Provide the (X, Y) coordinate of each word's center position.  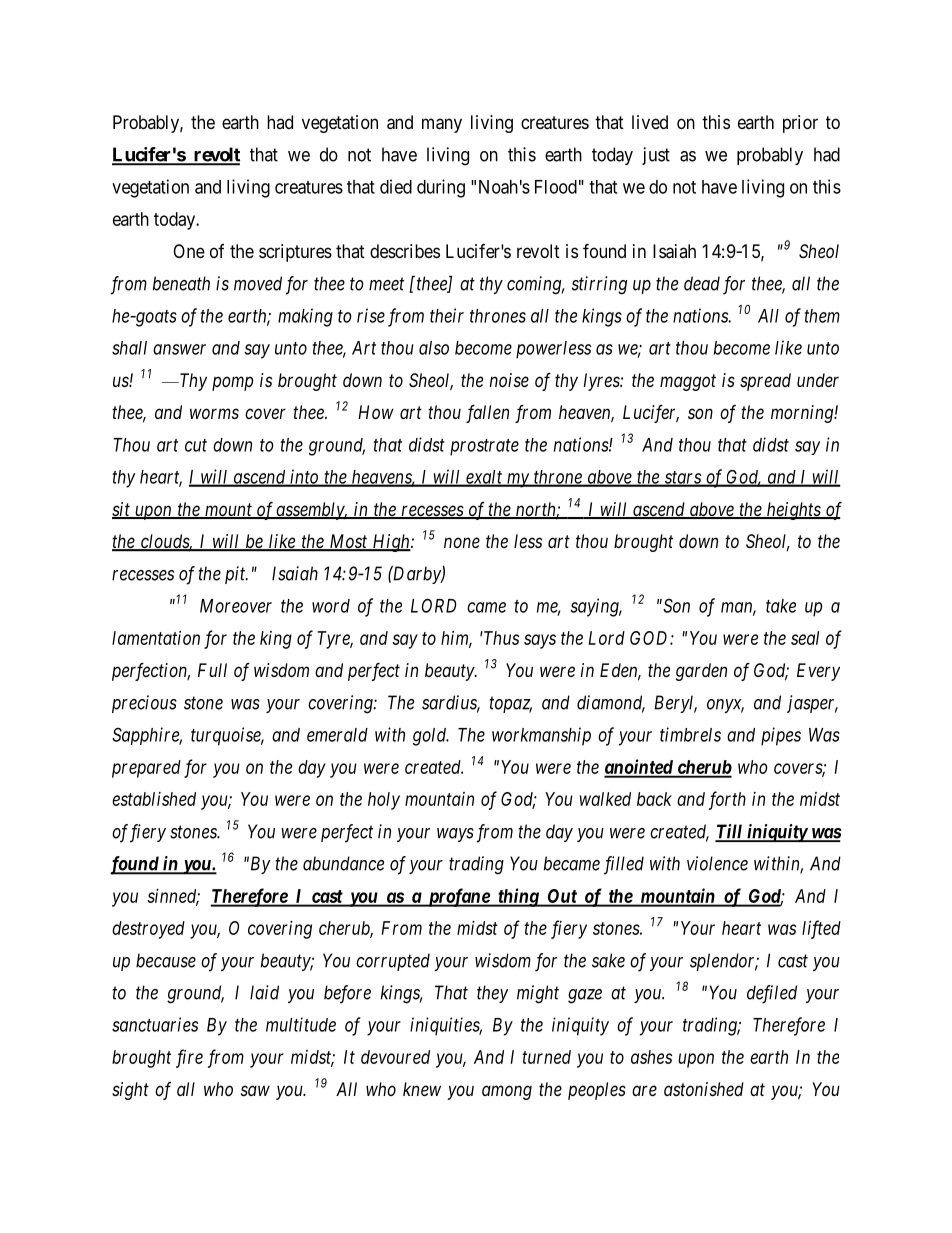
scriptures (295, 253)
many (442, 125)
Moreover (236, 606)
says (540, 641)
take (781, 606)
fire (189, 1058)
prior (800, 124)
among (507, 1092)
